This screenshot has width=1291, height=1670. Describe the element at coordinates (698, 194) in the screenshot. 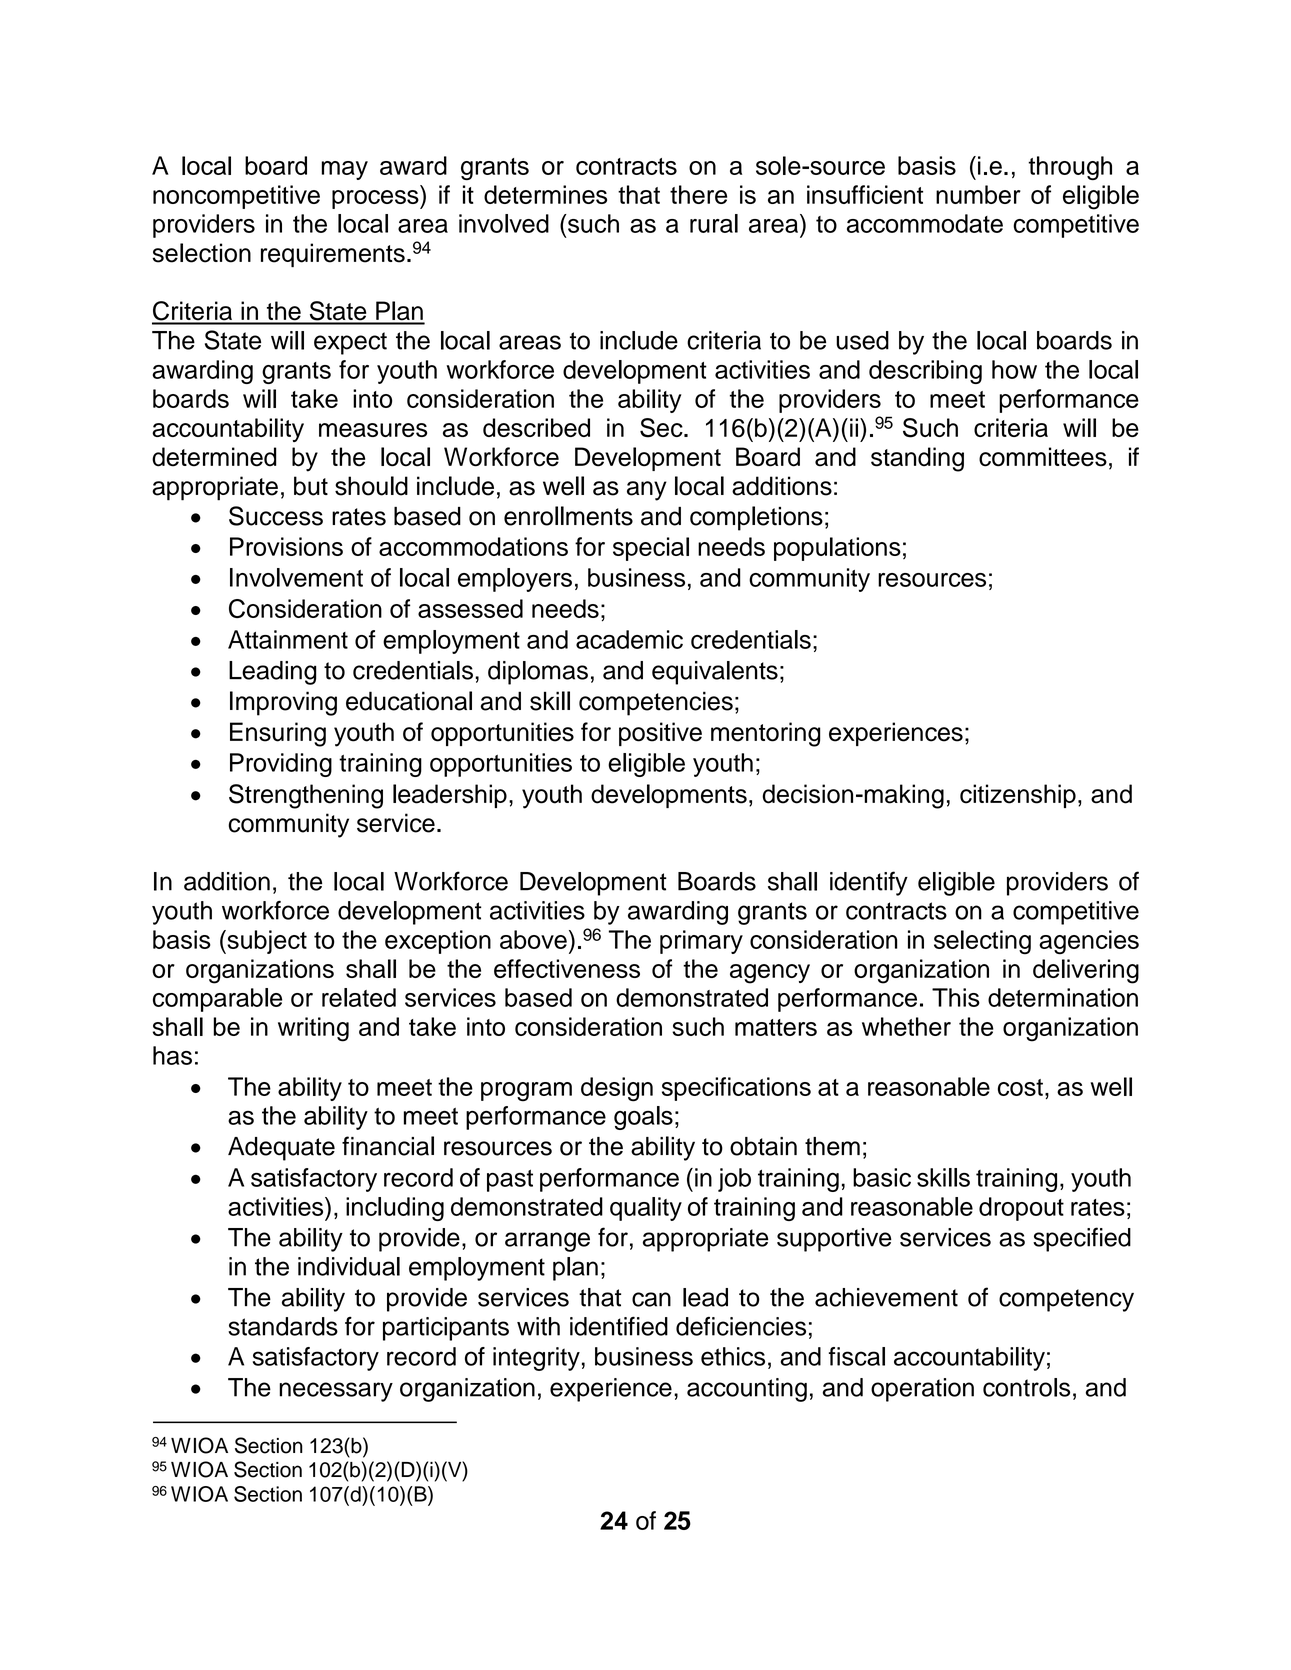

I see `there` at that location.
